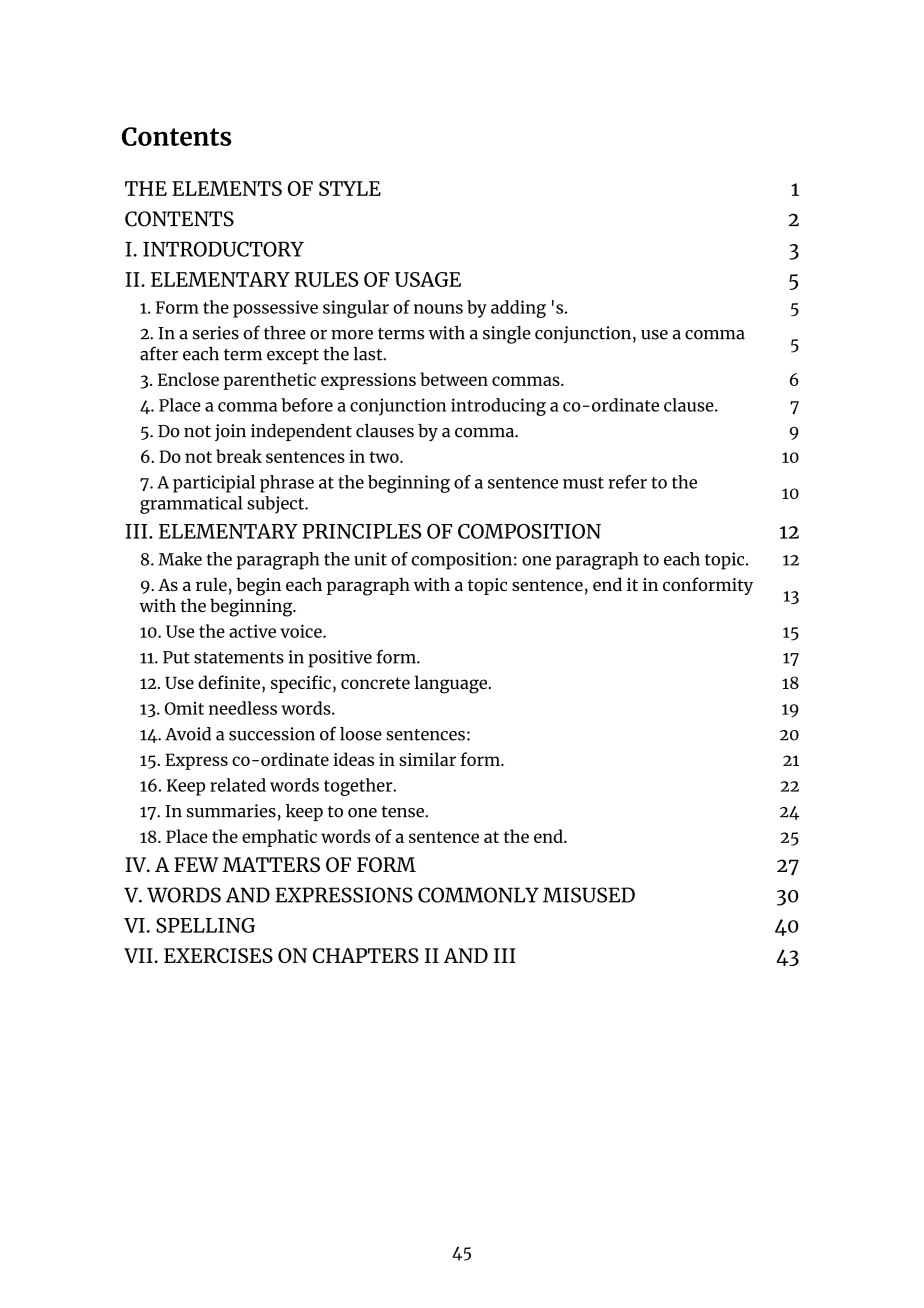 This document has height=1308, width=924. Describe the element at coordinates (366, 955) in the document. I see `CHAPTERS` at that location.
